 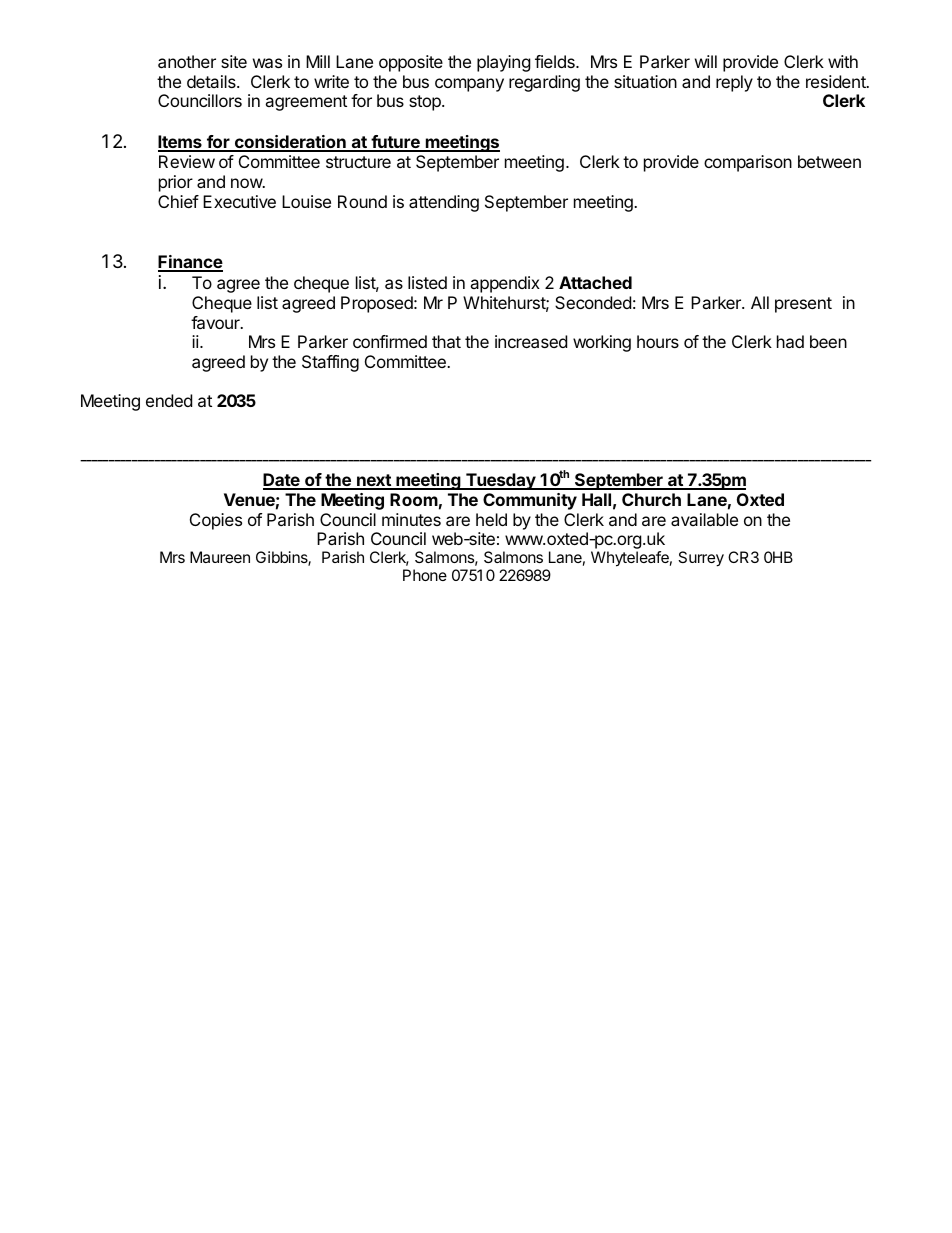 What do you see at coordinates (505, 284) in the image?
I see `appendix` at bounding box center [505, 284].
